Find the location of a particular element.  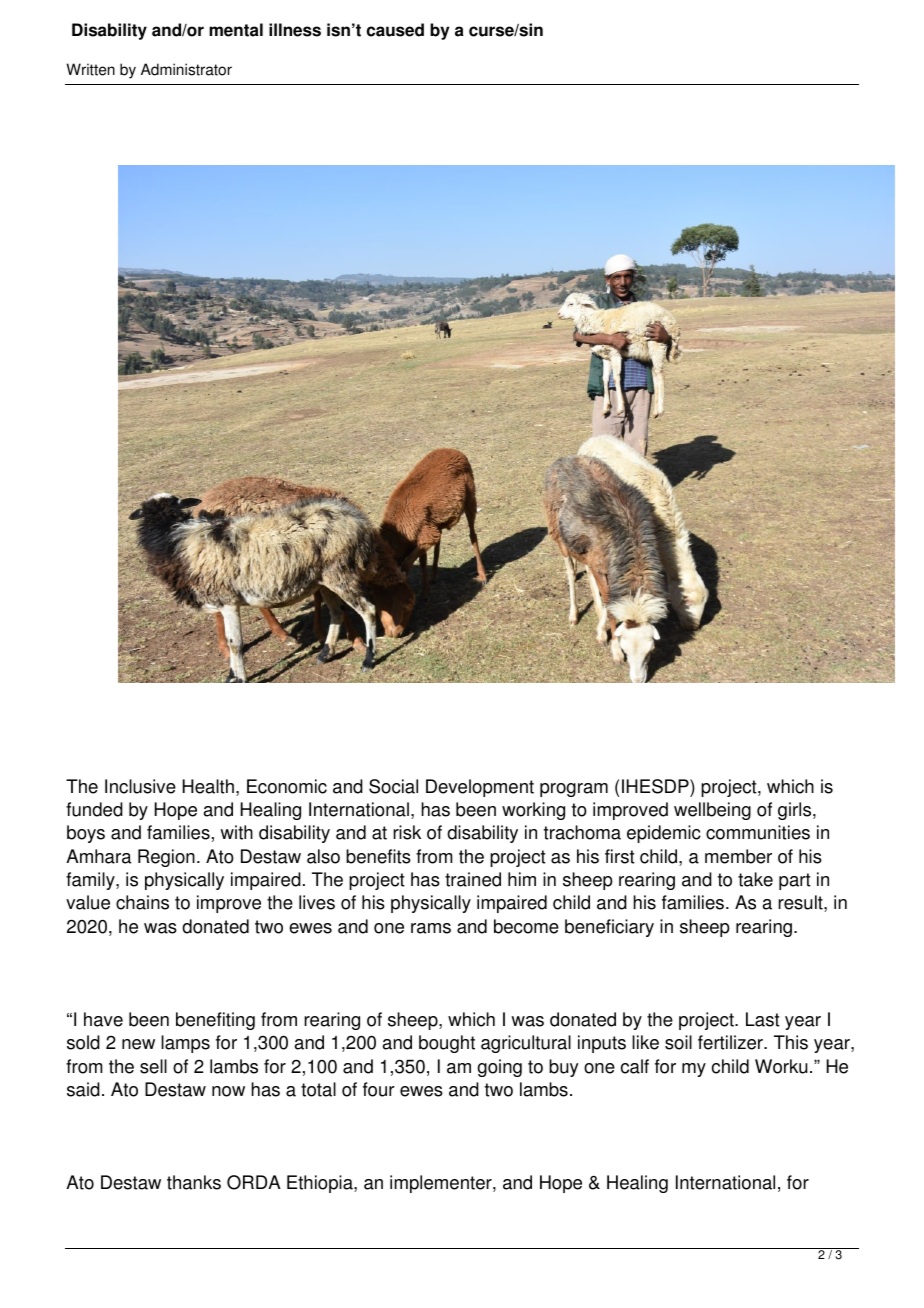

illness is located at coordinates (295, 30).
